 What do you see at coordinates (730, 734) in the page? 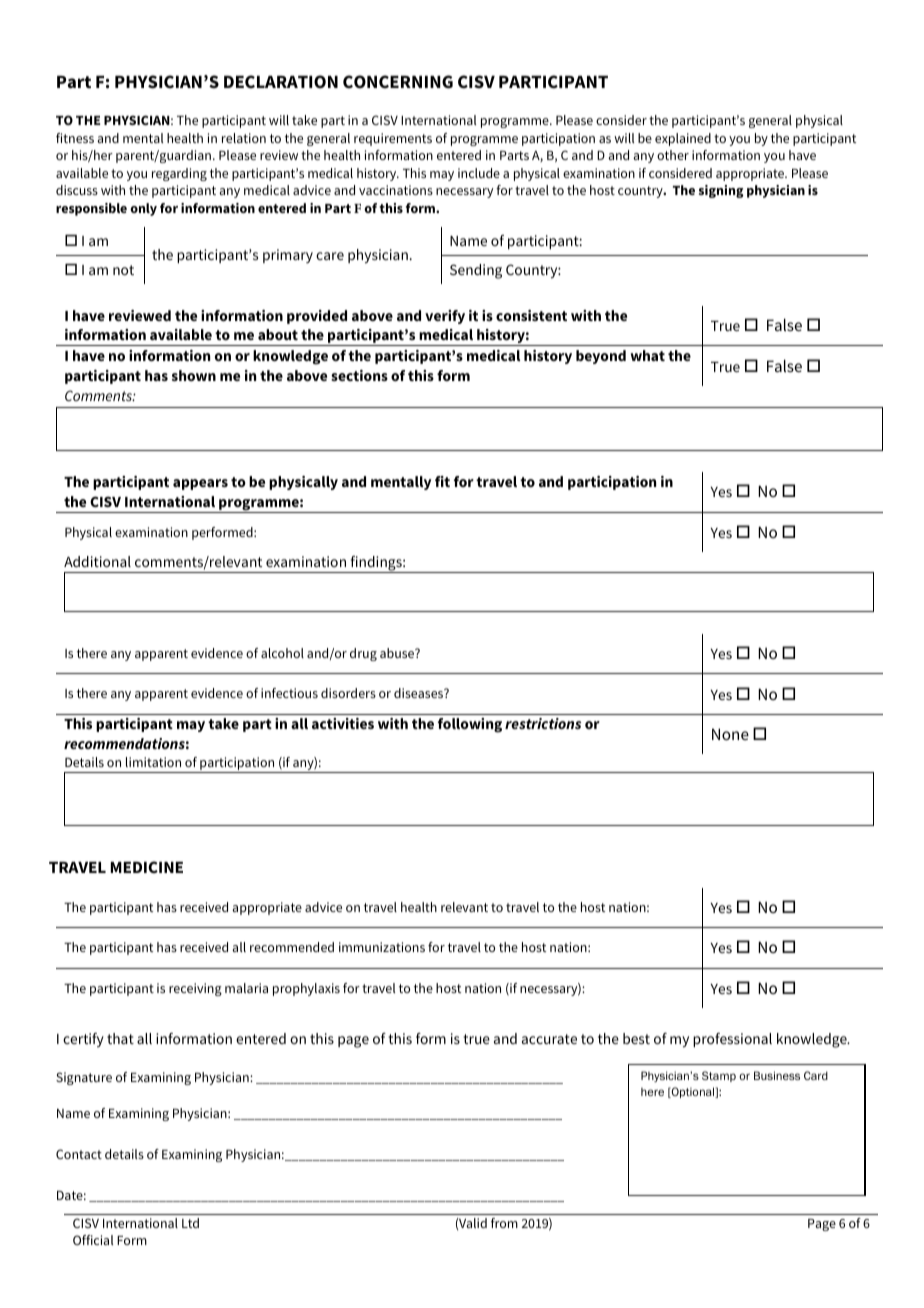
I see `None` at bounding box center [730, 734].
